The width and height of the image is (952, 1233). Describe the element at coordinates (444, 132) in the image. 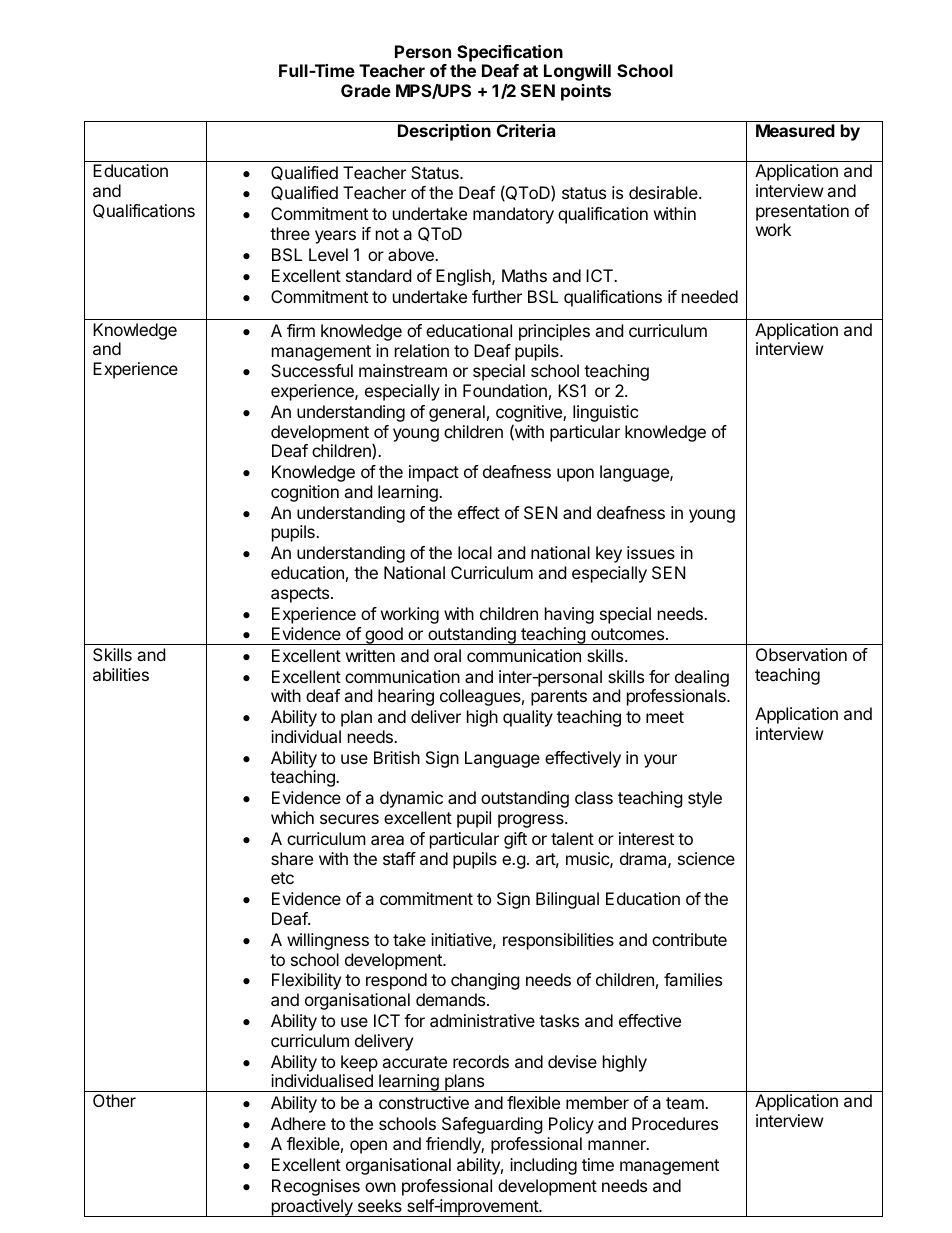

I see `Description` at that location.
